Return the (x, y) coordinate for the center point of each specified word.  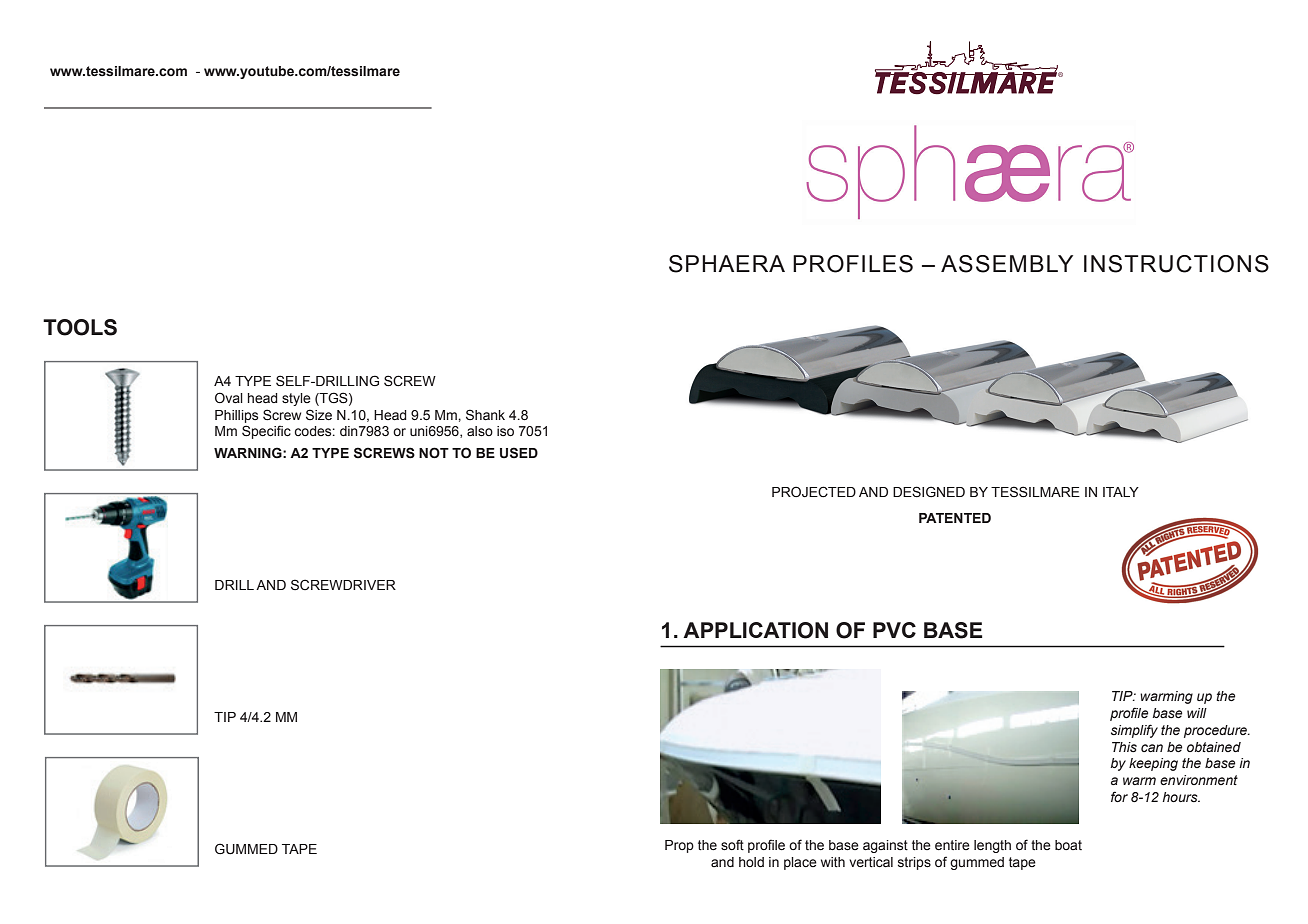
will (1197, 713)
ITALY (1121, 492)
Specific (266, 432)
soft (732, 845)
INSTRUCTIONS (1176, 264)
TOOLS (80, 327)
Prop (679, 846)
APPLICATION (755, 630)
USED (519, 453)
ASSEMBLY (1007, 264)
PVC (894, 630)
